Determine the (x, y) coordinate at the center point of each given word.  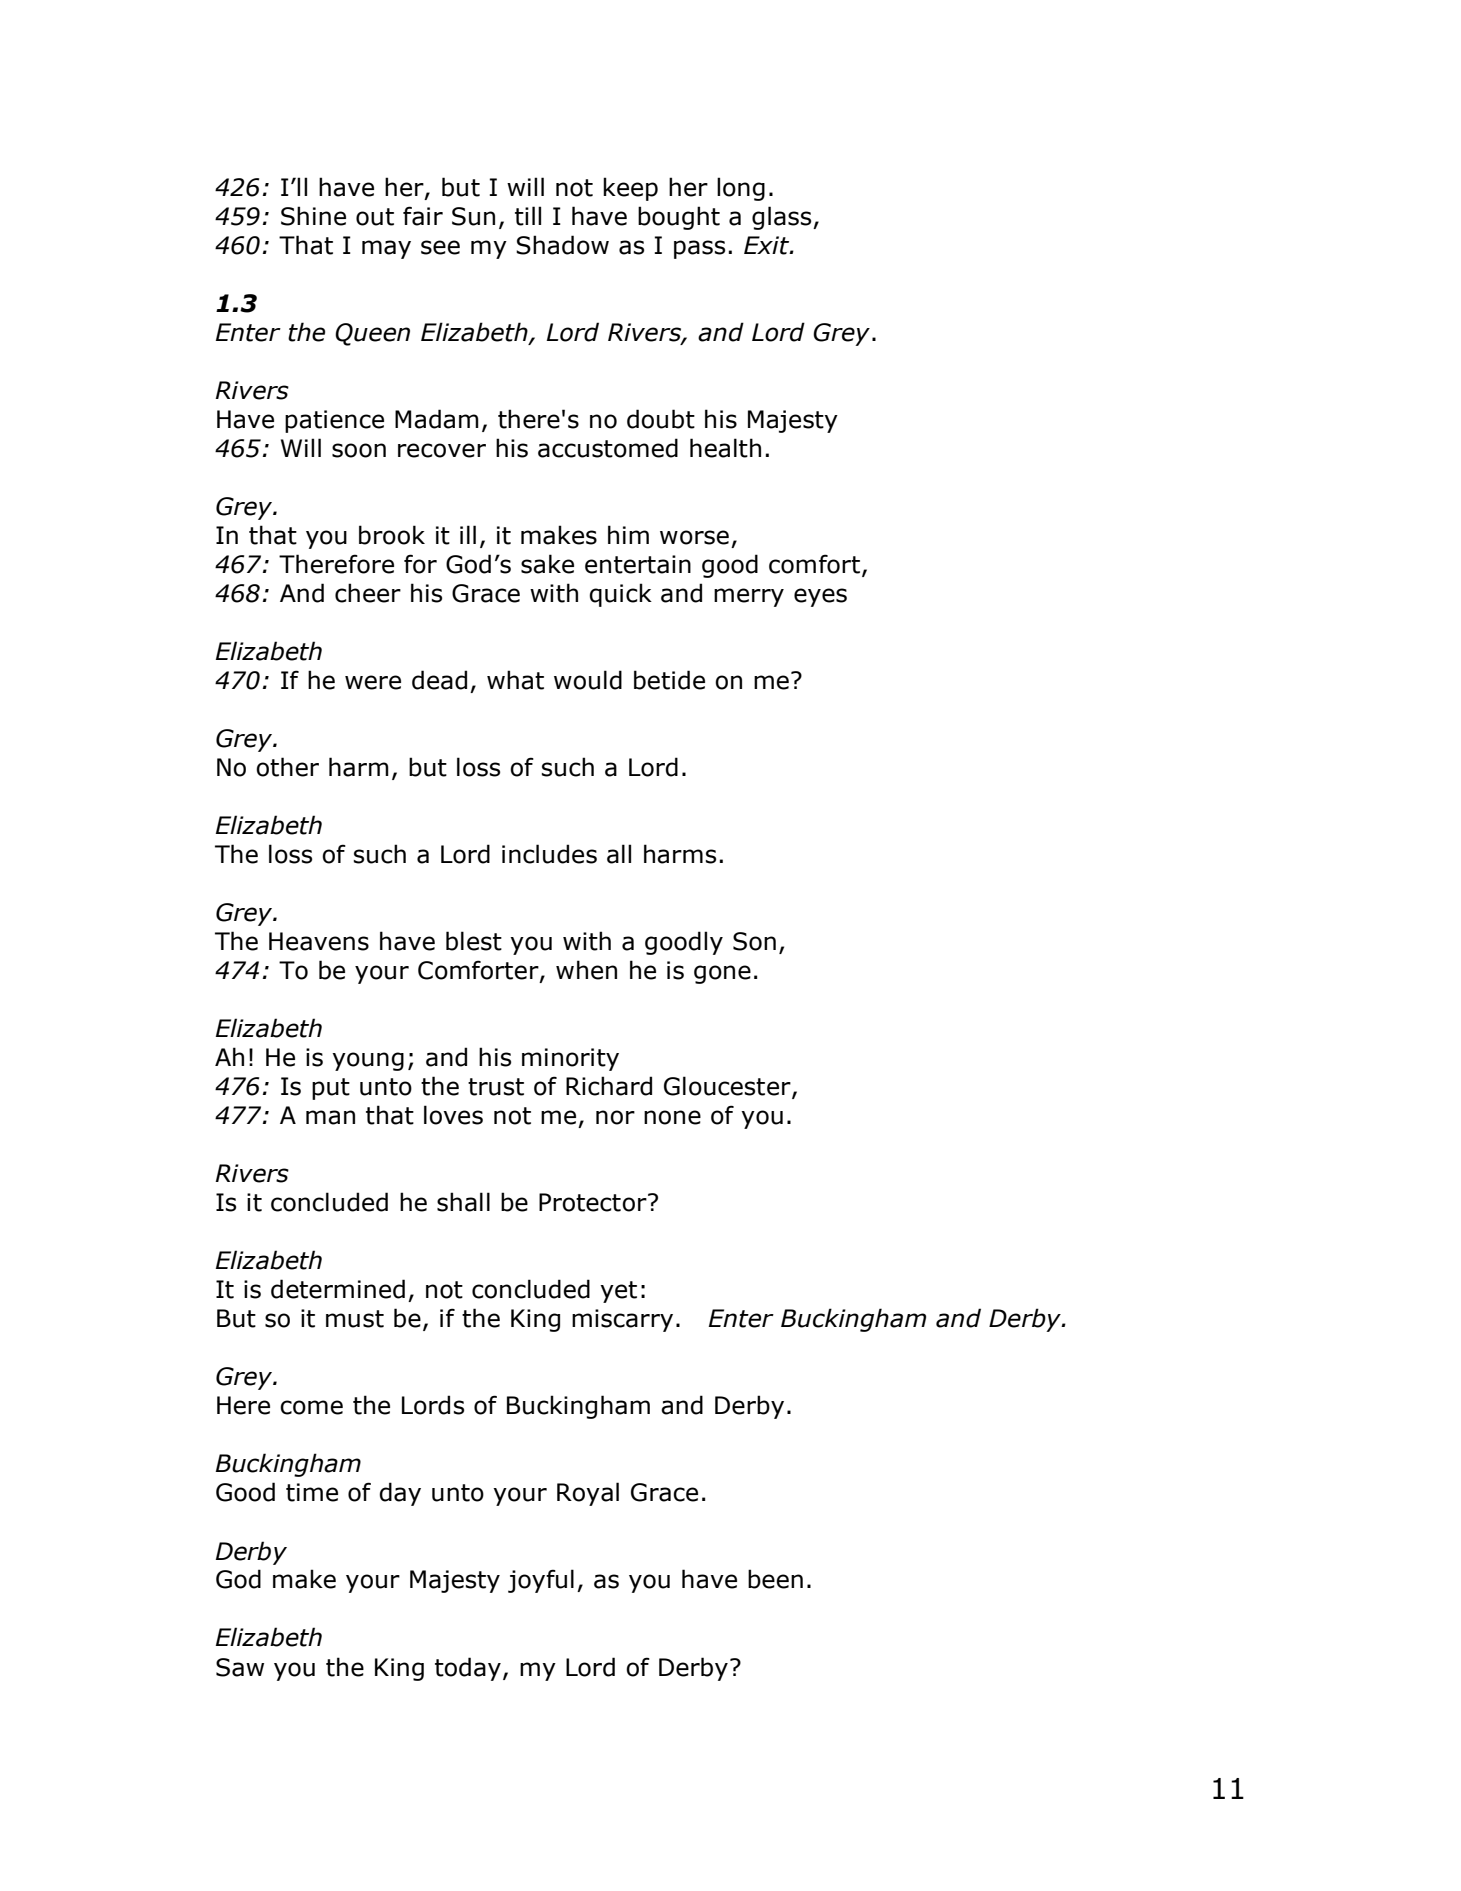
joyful (541, 1581)
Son (754, 941)
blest (474, 941)
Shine (313, 216)
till (528, 216)
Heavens (319, 941)
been (775, 1579)
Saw (240, 1667)
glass (783, 218)
